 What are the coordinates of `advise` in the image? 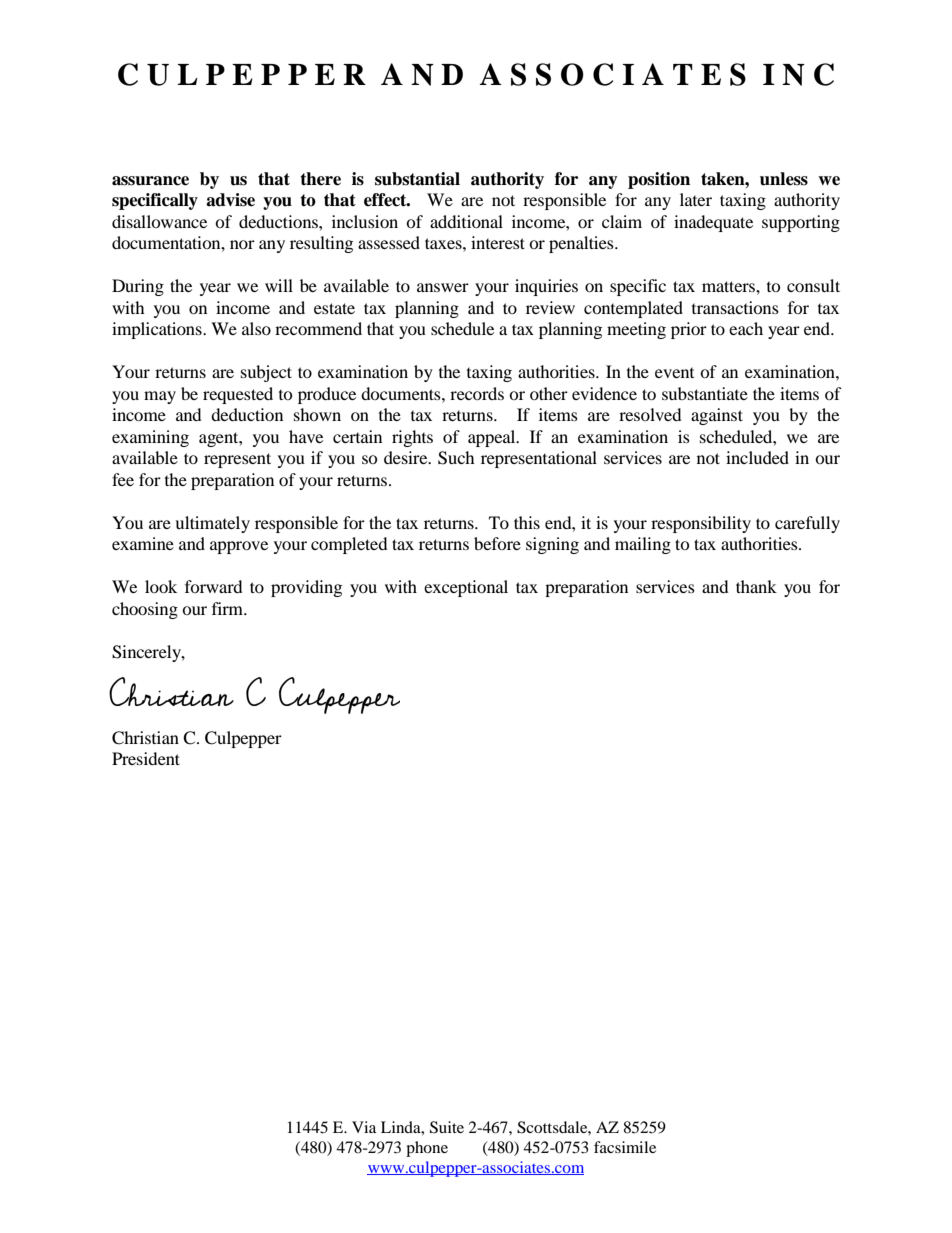 It's located at (230, 200).
